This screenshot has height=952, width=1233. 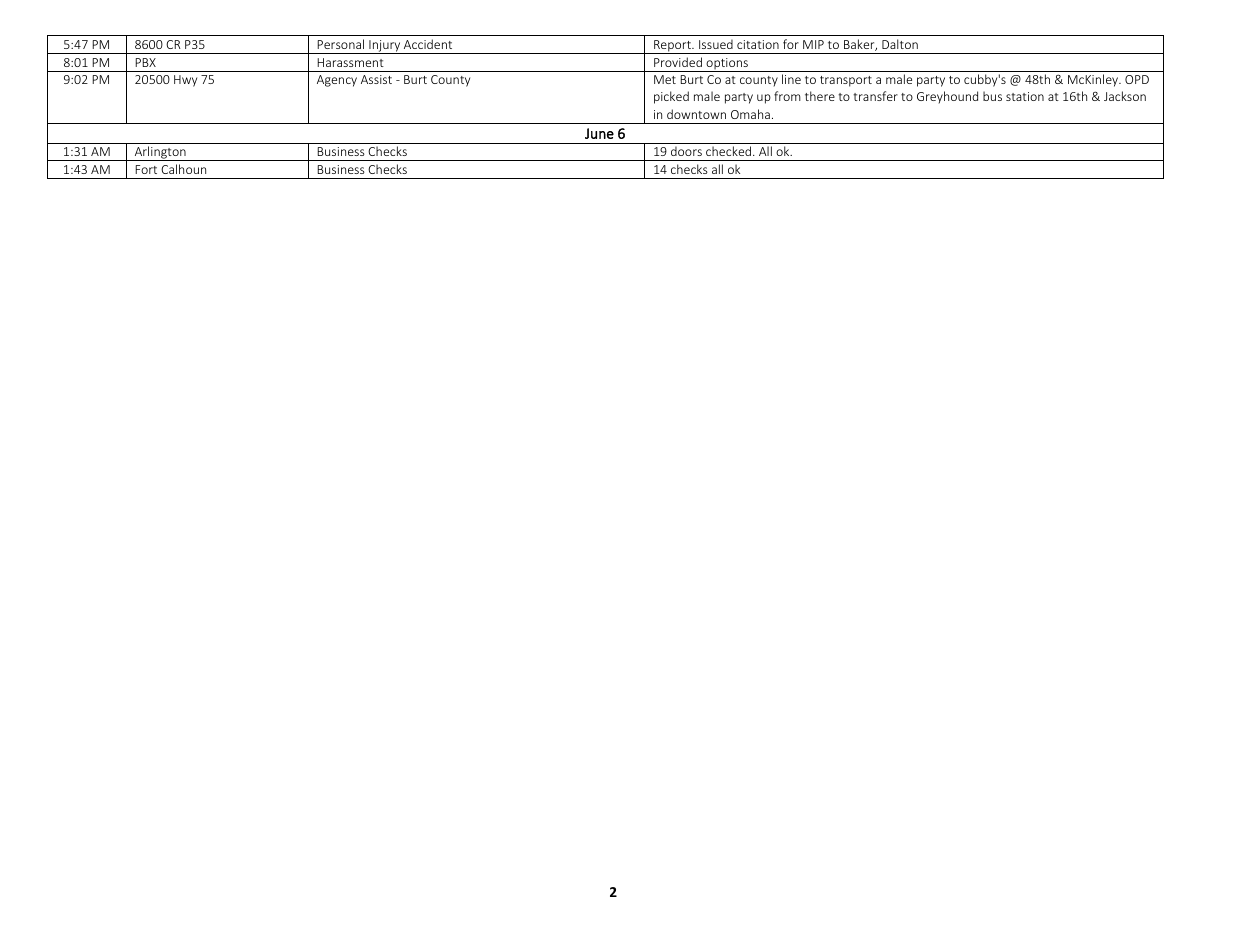 I want to click on Calhoun, so click(x=183, y=169).
